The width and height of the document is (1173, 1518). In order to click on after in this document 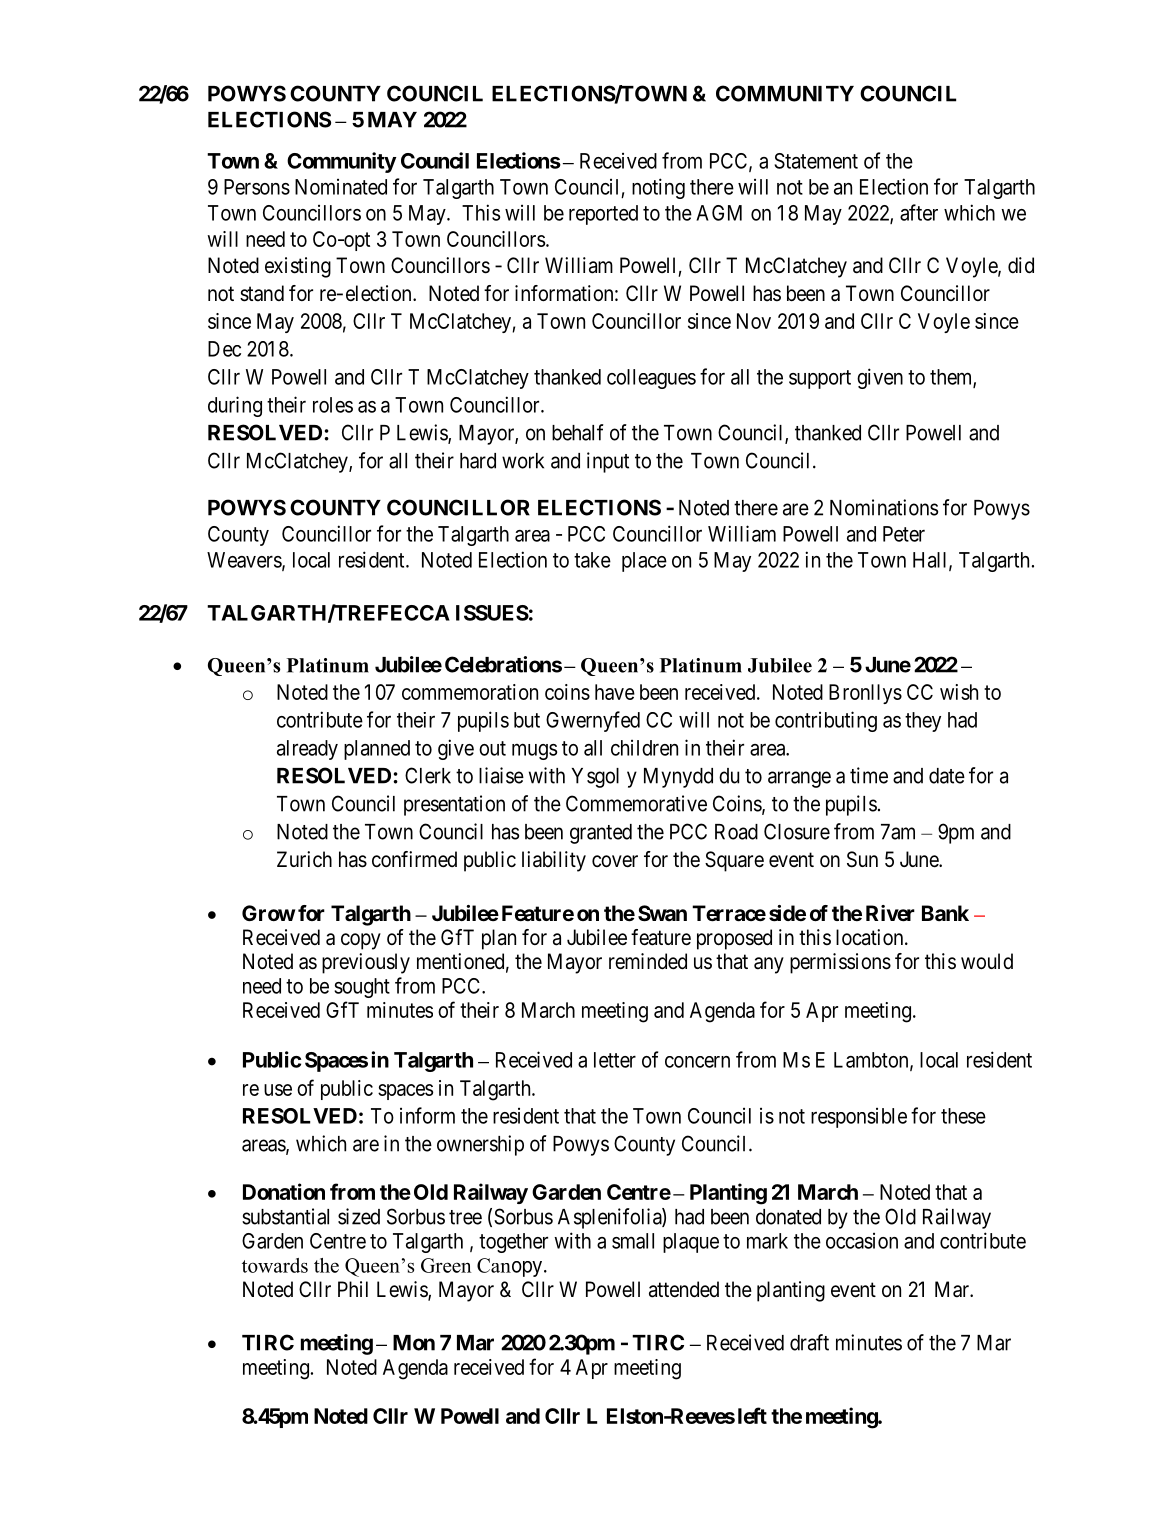, I will do `click(919, 212)`.
